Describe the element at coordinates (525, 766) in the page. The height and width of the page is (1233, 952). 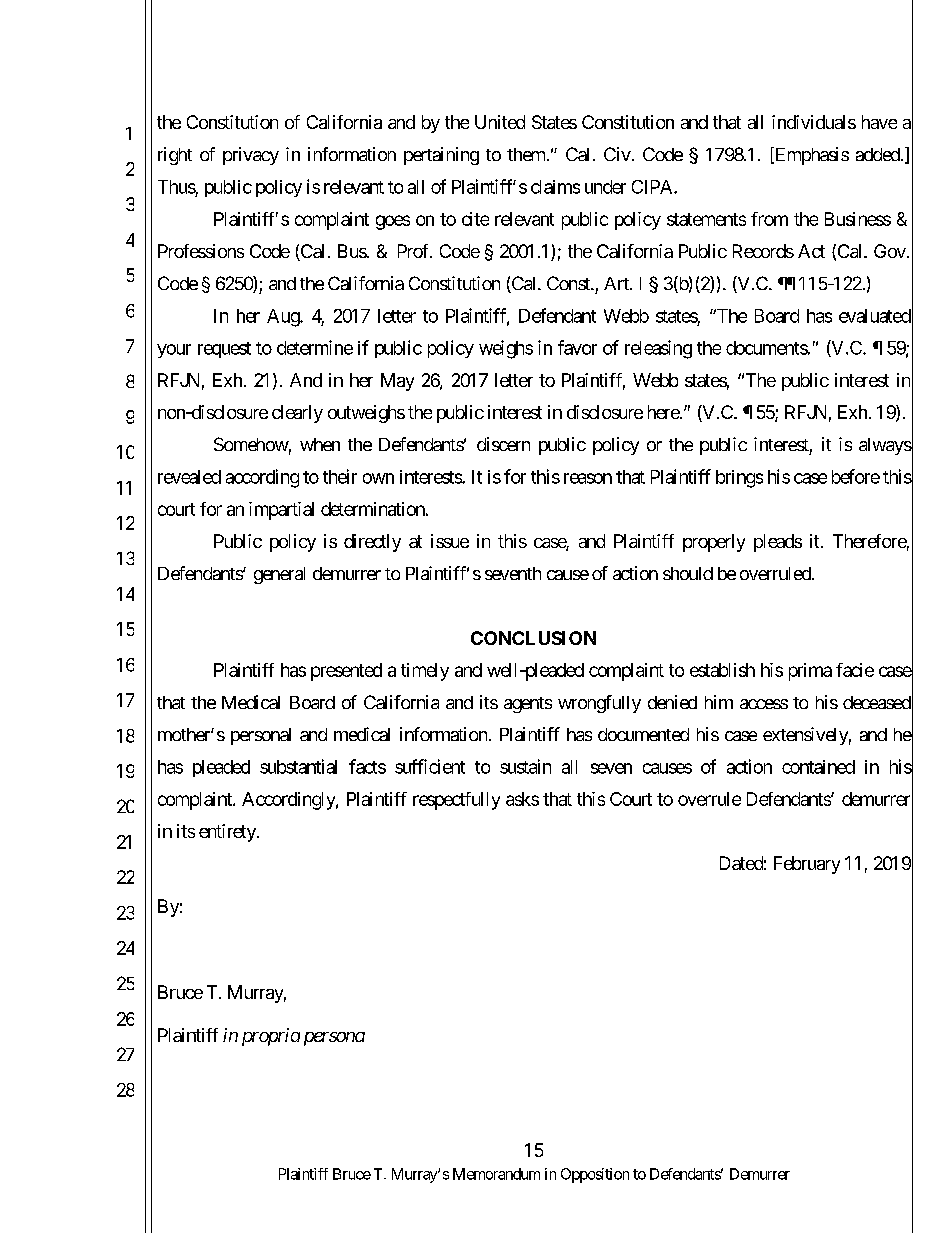
I see `sustain` at that location.
